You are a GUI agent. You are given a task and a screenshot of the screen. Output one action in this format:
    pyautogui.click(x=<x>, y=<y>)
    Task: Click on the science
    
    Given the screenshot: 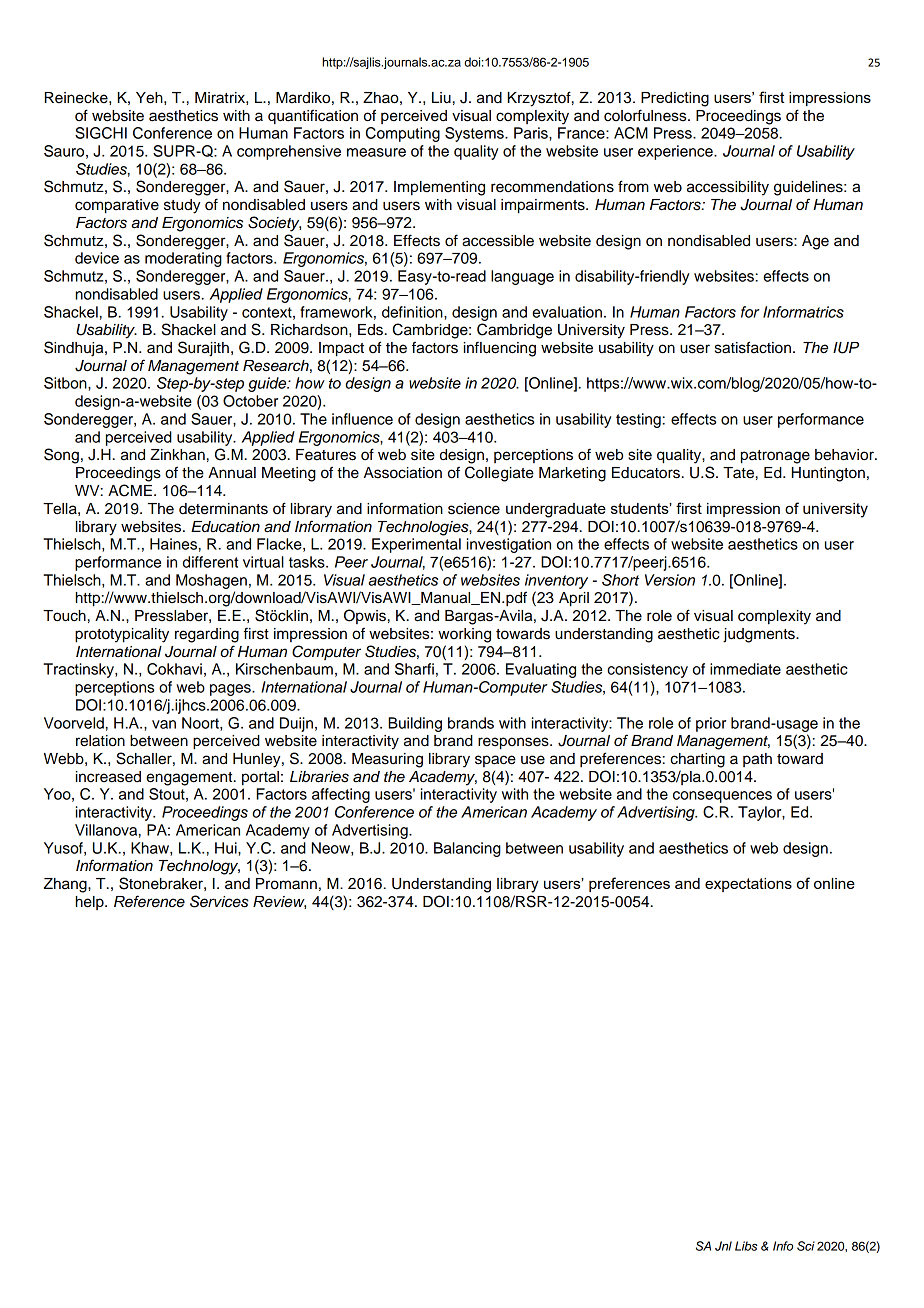 What is the action you would take?
    pyautogui.click(x=474, y=509)
